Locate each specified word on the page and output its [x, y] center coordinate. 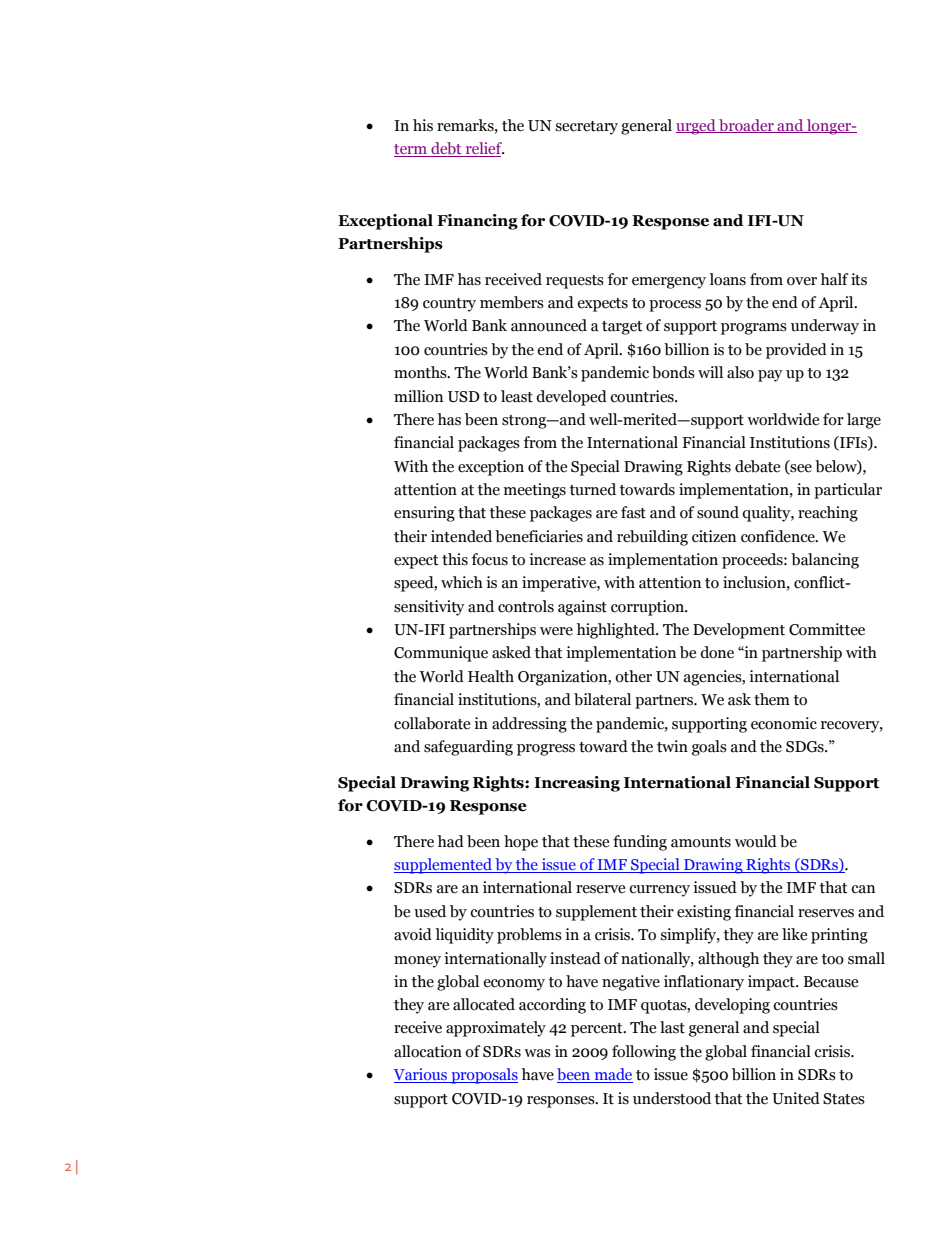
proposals [483, 1076]
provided [796, 351]
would [756, 841]
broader [746, 126]
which [462, 582]
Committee [827, 629]
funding [640, 843]
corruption [648, 608]
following [644, 1053]
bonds [673, 372]
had [450, 841]
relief [484, 149]
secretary [586, 128]
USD [464, 397]
